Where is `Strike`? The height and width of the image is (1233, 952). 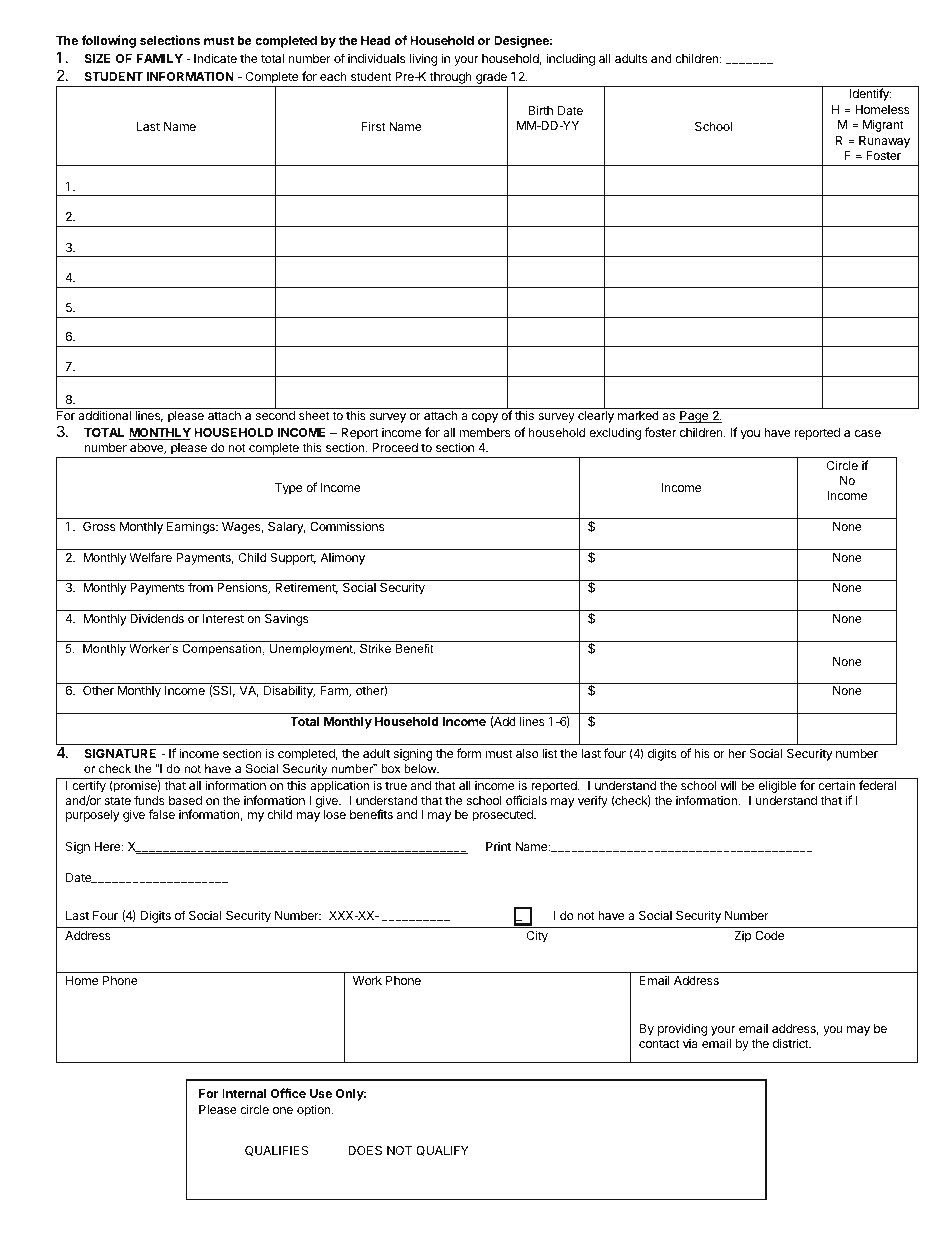 Strike is located at coordinates (375, 648).
